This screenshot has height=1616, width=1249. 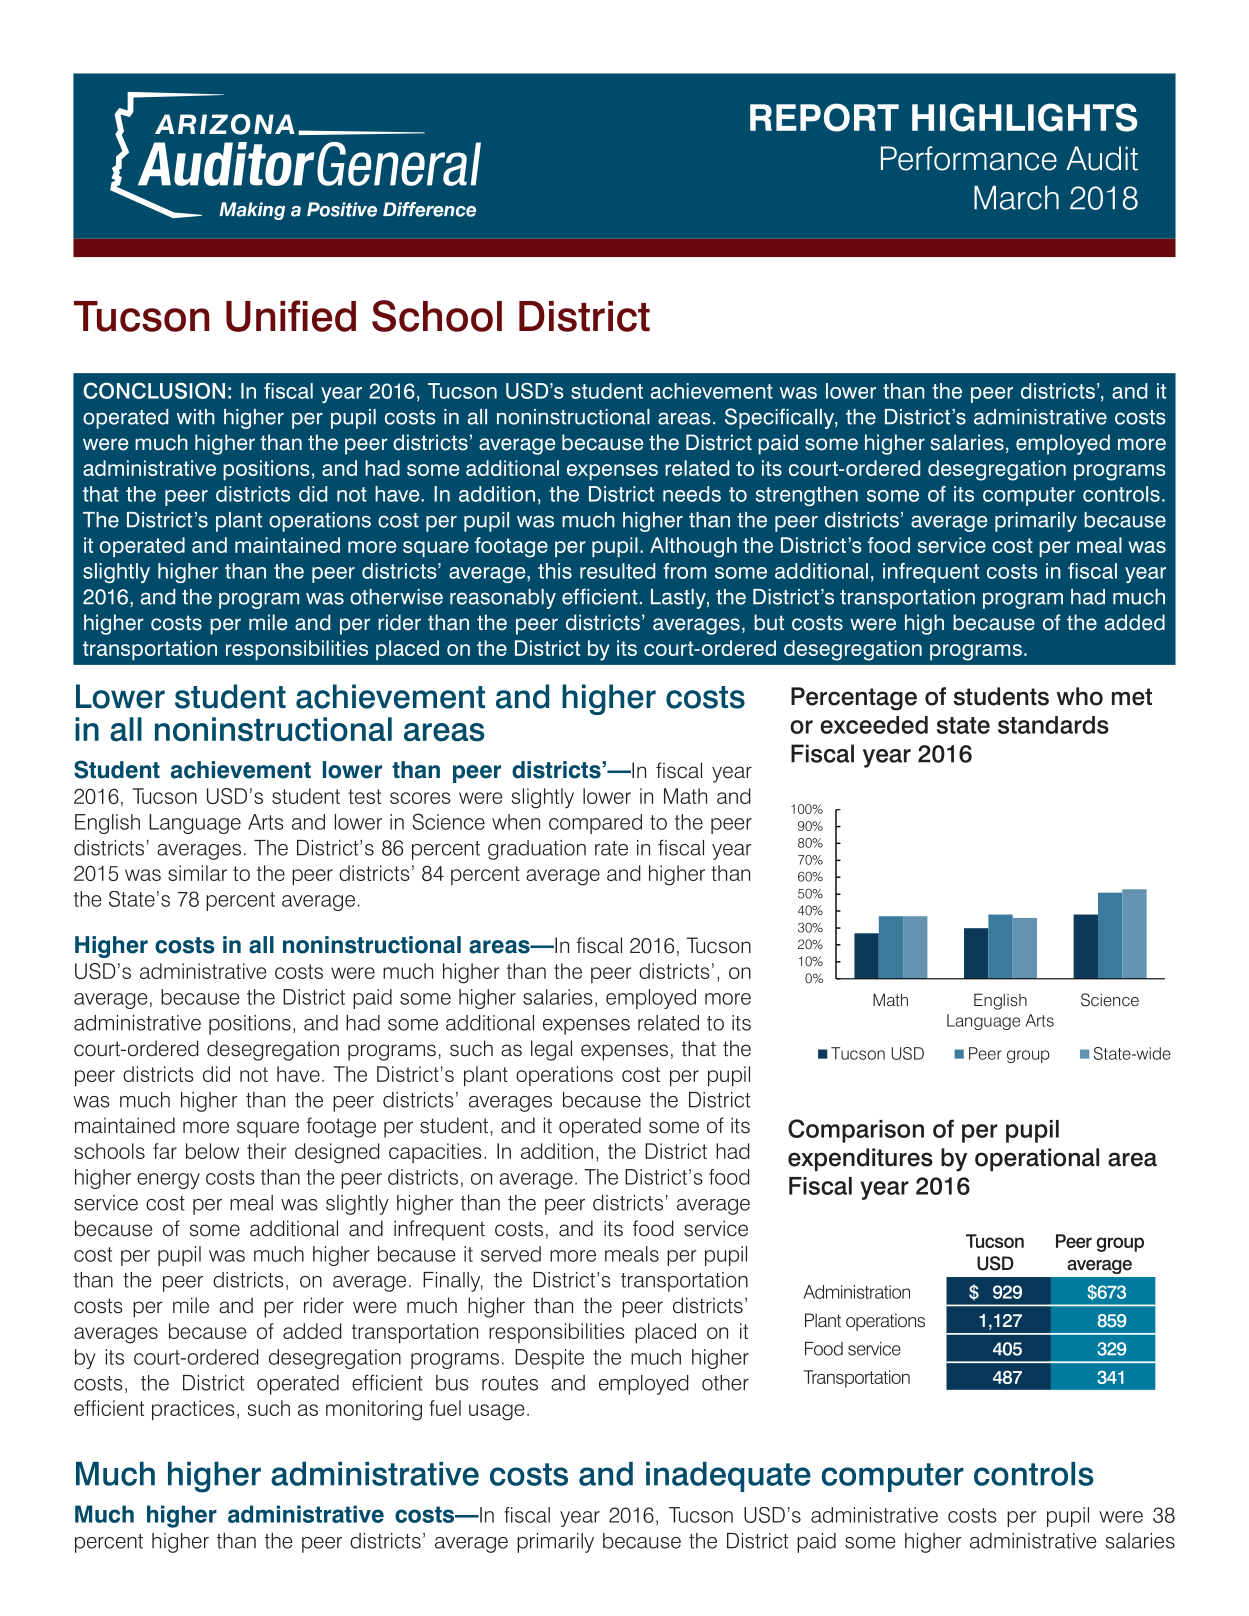 I want to click on Unified, so click(x=291, y=316).
